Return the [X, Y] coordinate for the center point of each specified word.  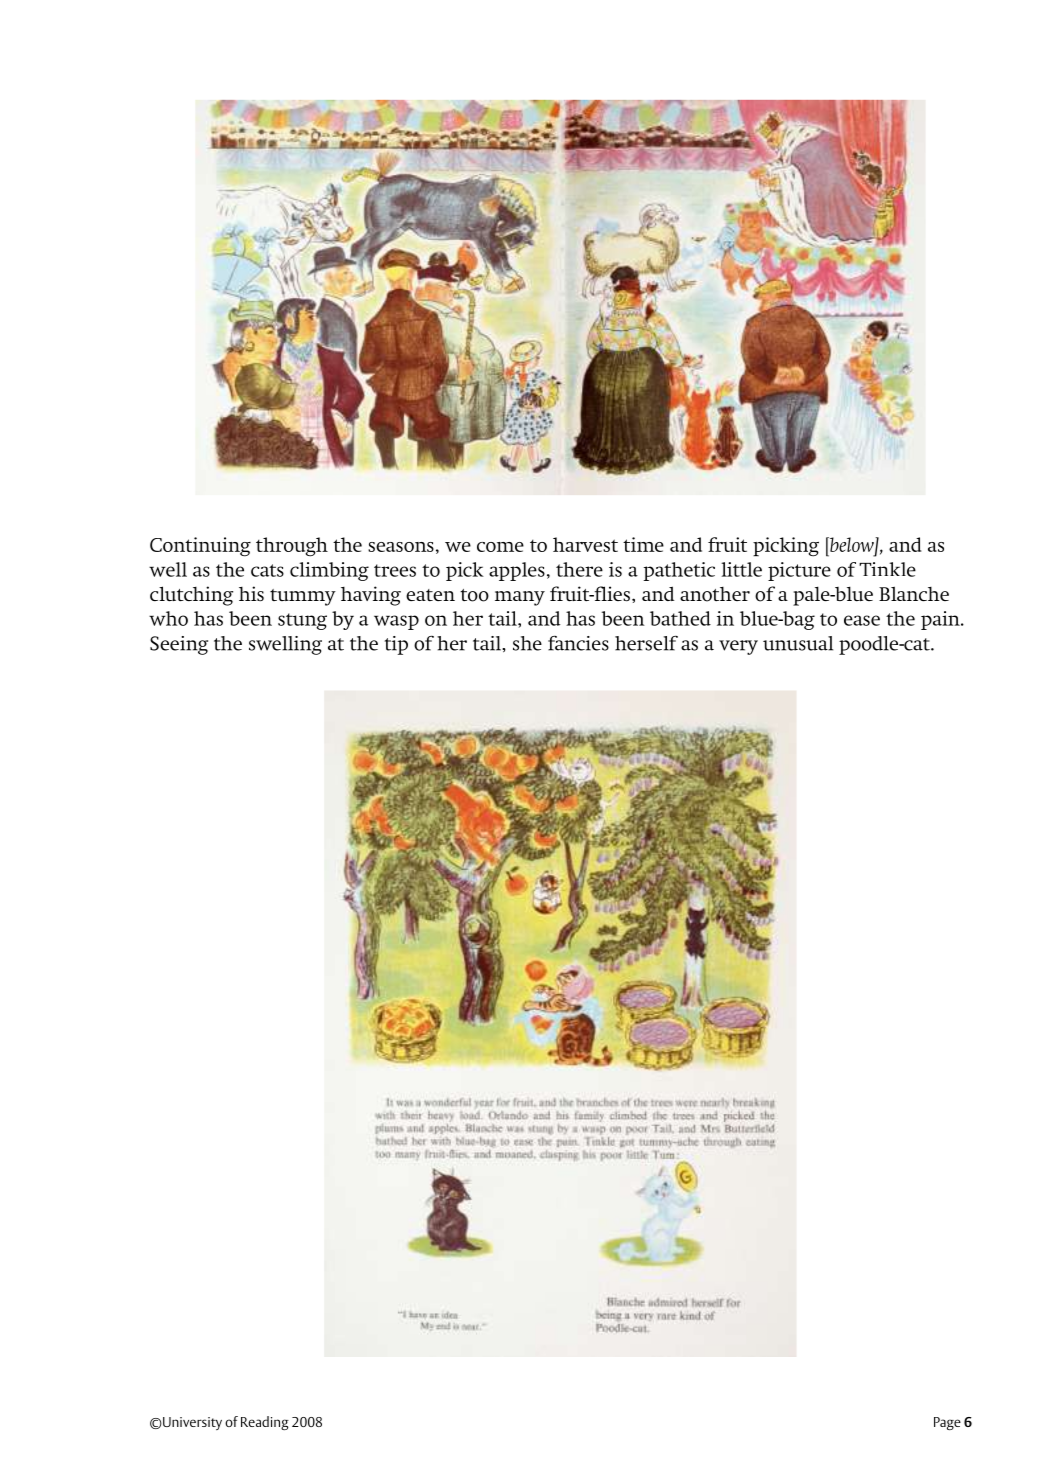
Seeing [179, 645]
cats [267, 570]
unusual [798, 643]
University [191, 1423]
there [579, 569]
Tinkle [887, 569]
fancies [578, 643]
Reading [265, 1423]
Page [947, 1423]
